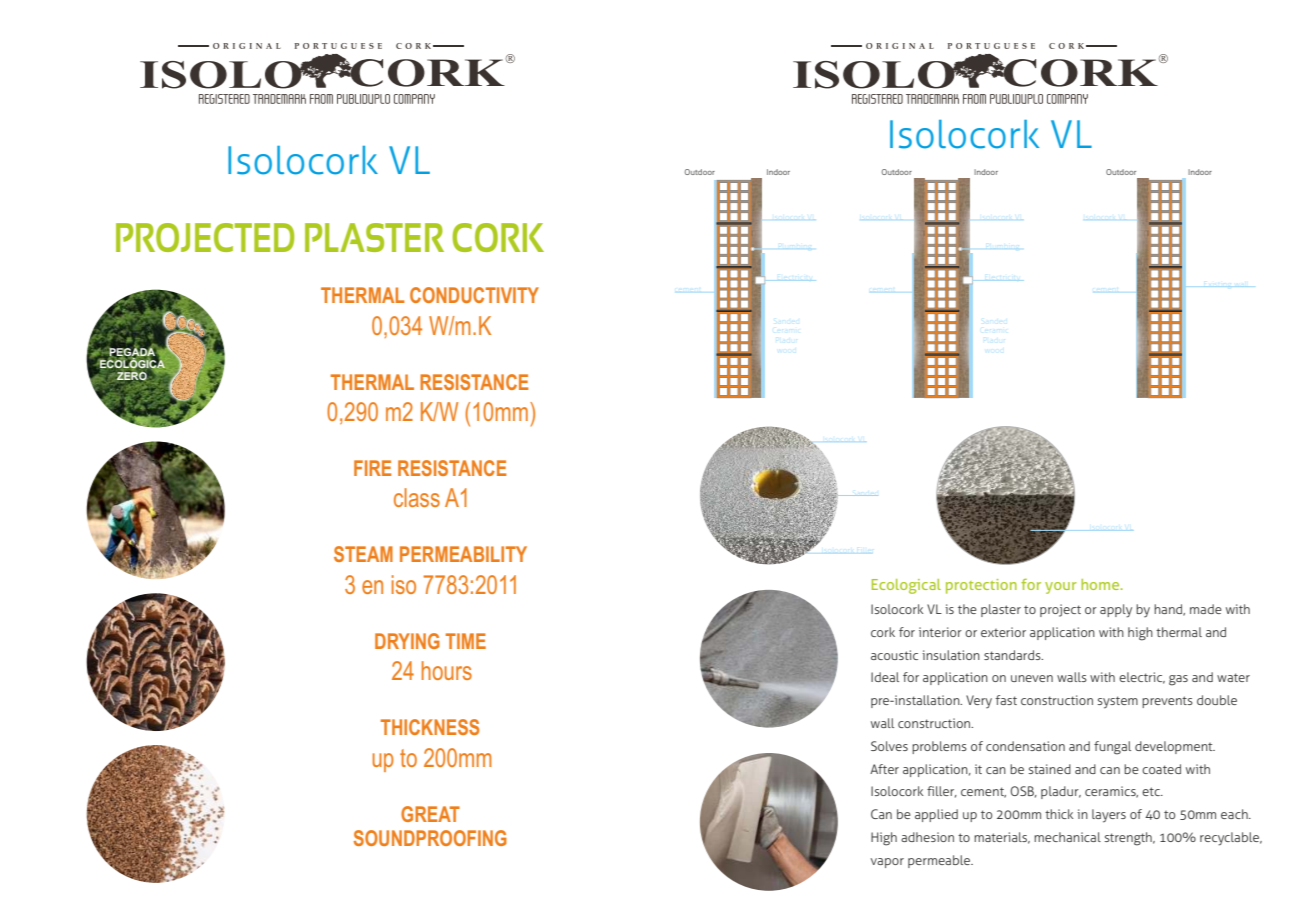  What do you see at coordinates (417, 497) in the document?
I see `class` at bounding box center [417, 497].
